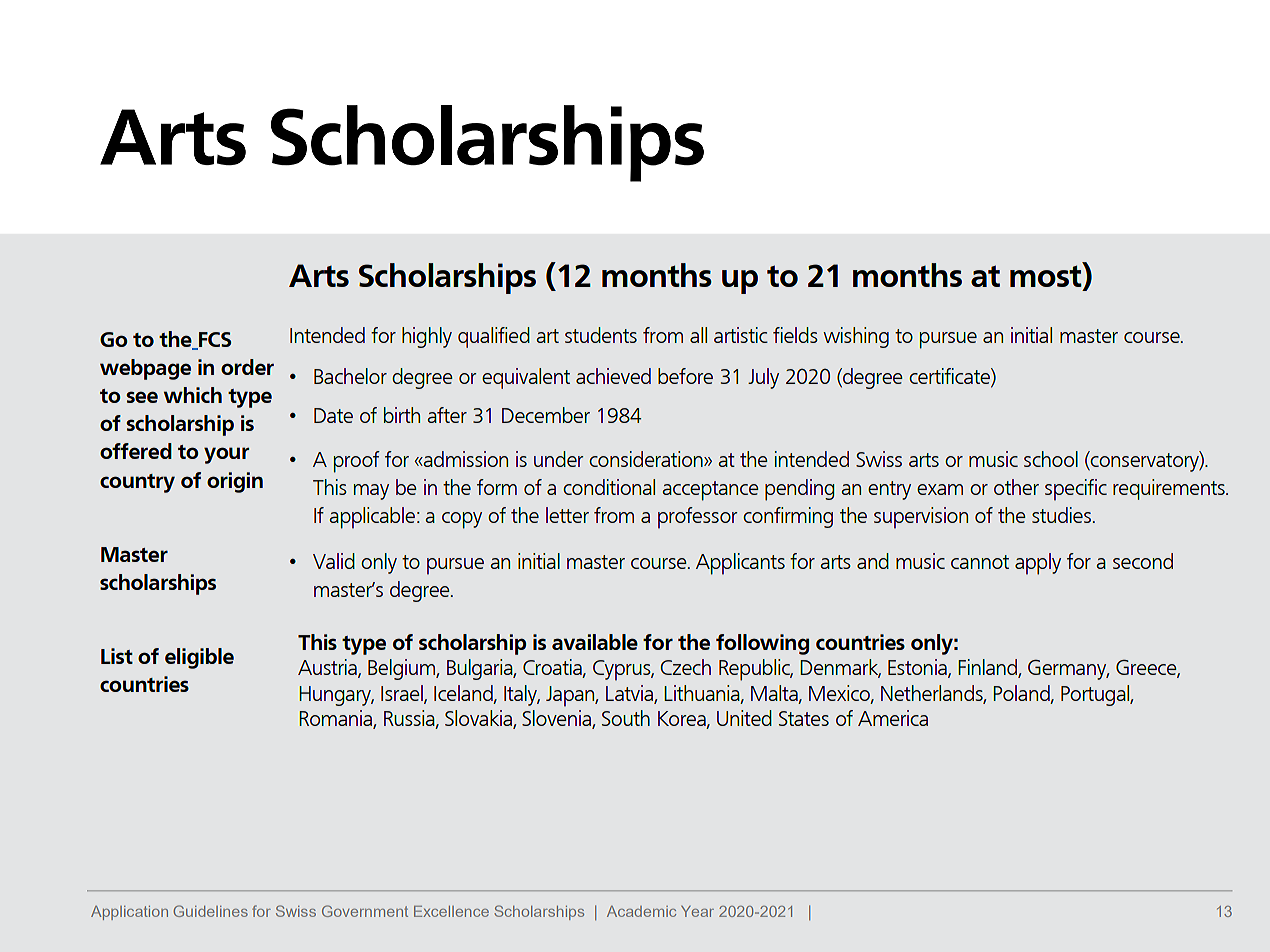  What do you see at coordinates (334, 561) in the document?
I see `Valid` at bounding box center [334, 561].
